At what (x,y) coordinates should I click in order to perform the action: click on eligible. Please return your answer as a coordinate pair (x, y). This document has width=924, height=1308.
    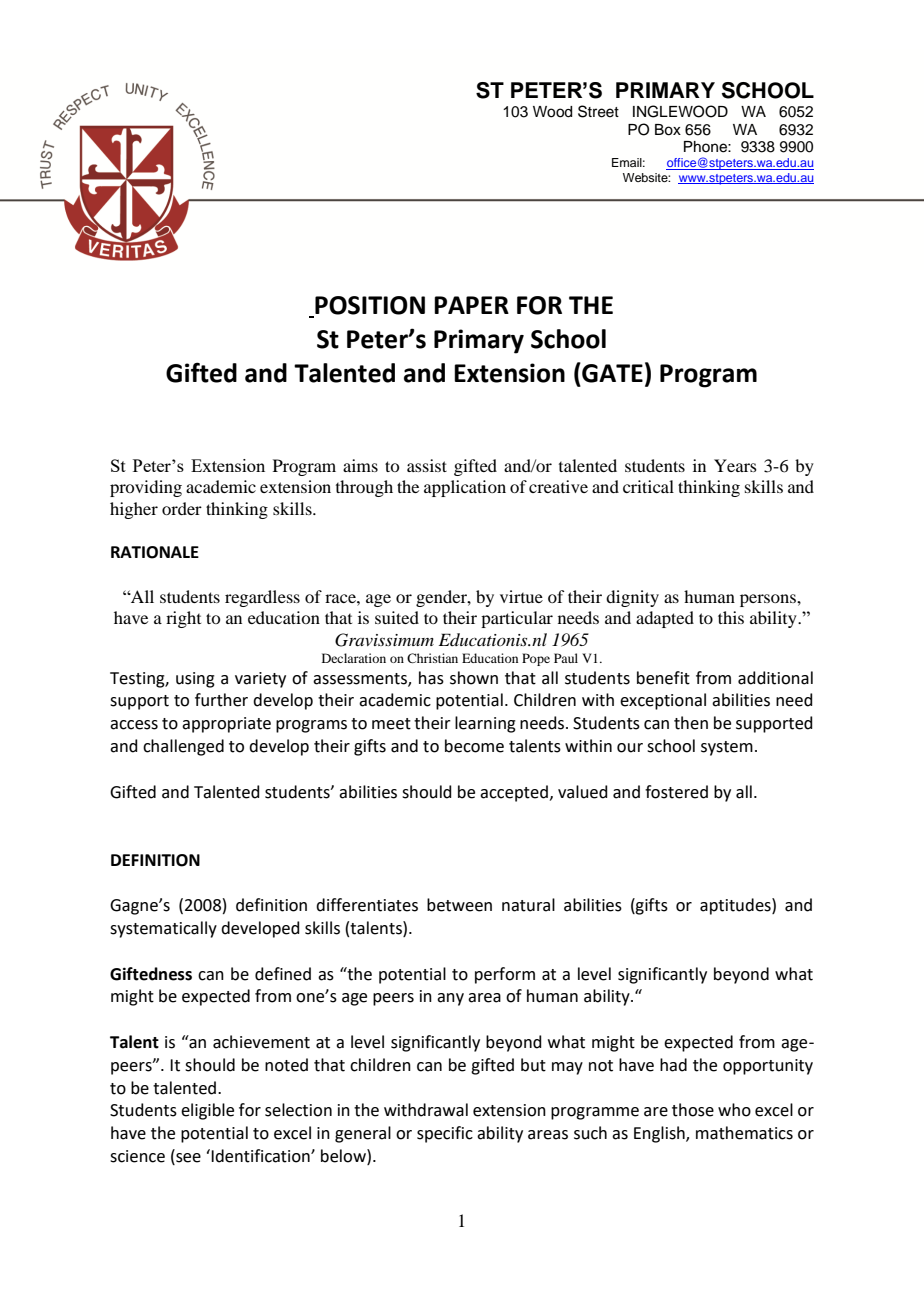
    Looking at the image, I should click on (207, 1111).
